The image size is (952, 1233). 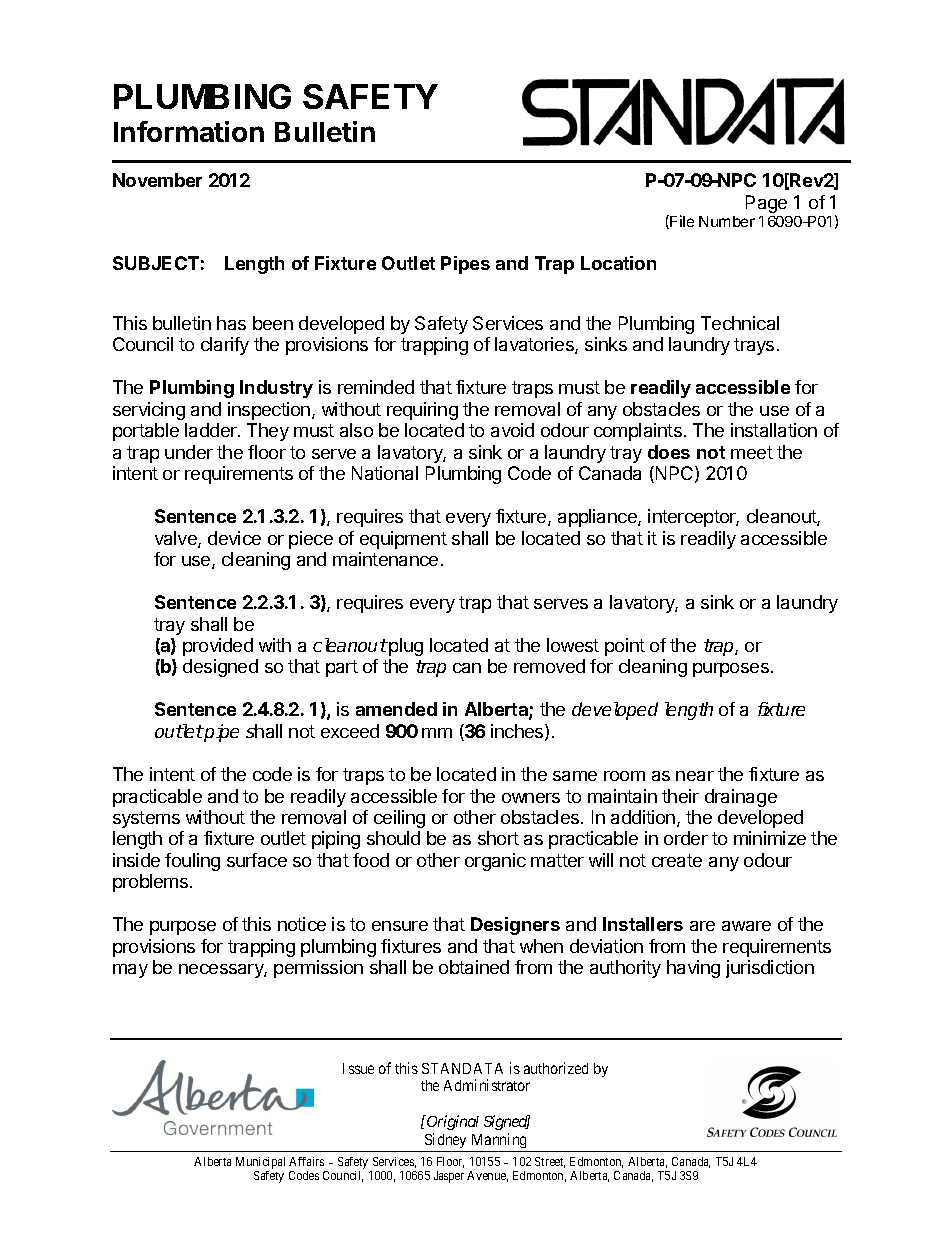 I want to click on under, so click(x=189, y=452).
